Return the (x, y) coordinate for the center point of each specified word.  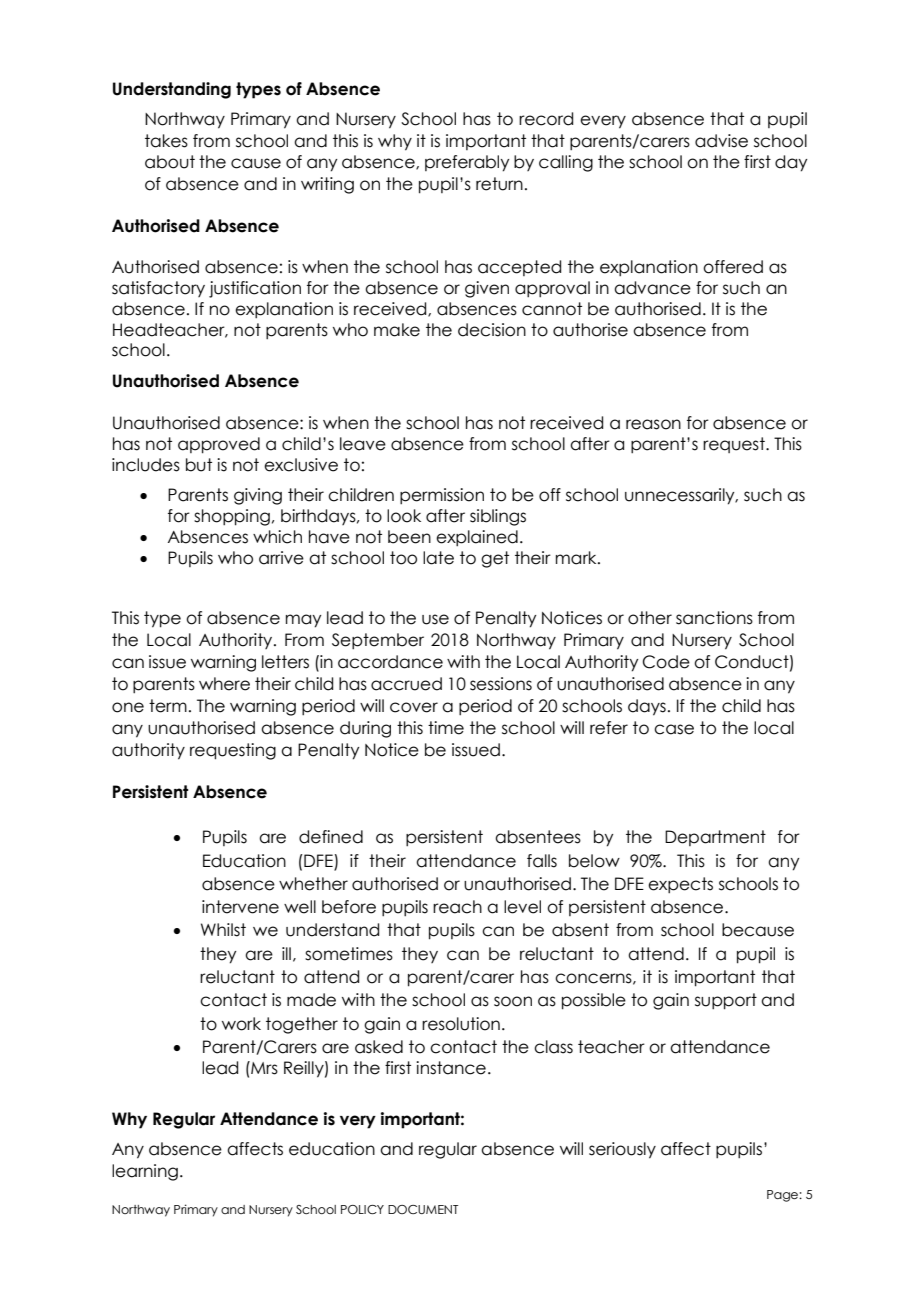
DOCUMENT (423, 1209)
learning (145, 1172)
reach (457, 907)
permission (442, 496)
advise (721, 141)
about (170, 162)
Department (715, 838)
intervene (240, 907)
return (499, 184)
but (199, 465)
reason (653, 424)
